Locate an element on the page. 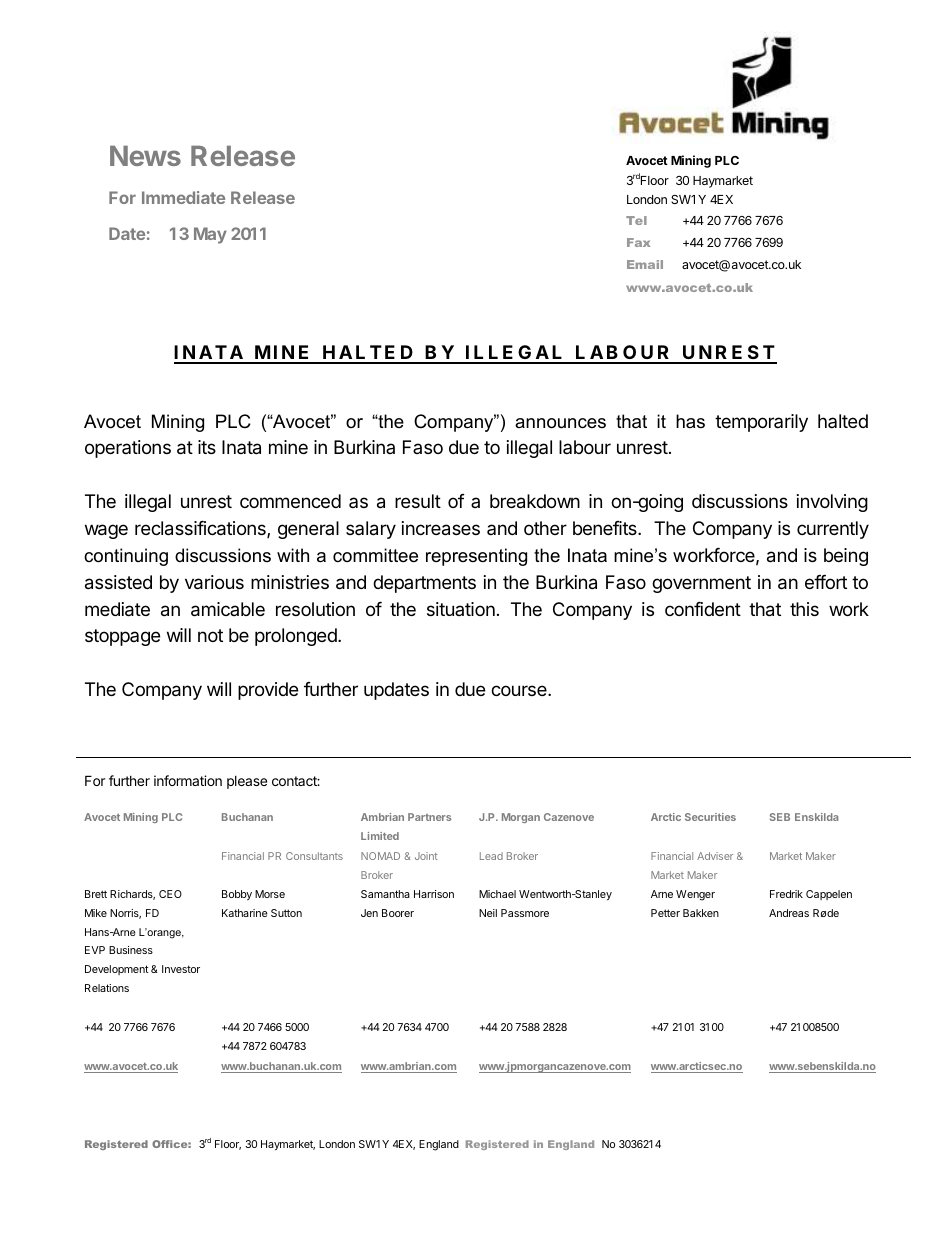 This page has width=952, height=1233. Investor is located at coordinates (181, 969).
